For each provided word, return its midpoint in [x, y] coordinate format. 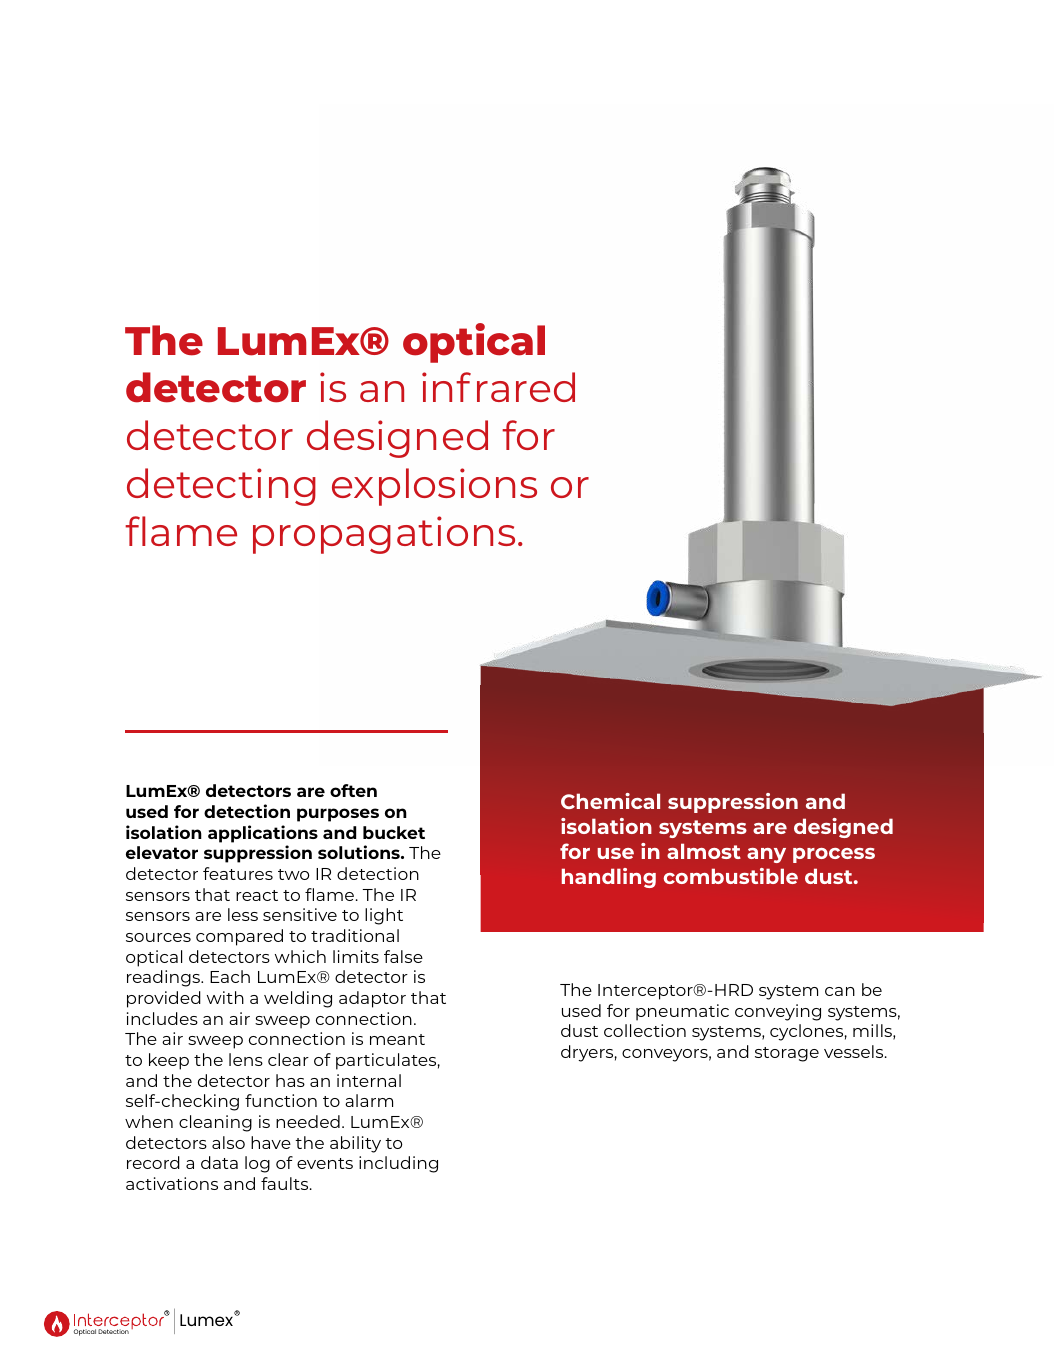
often [353, 790]
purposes [338, 815]
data [219, 1162]
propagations [384, 535]
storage [787, 1054]
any [766, 855]
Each [230, 976]
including [398, 1164]
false [403, 956]
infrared [498, 387]
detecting [221, 487]
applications [263, 834]
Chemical [610, 801]
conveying [778, 1012]
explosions [434, 487]
